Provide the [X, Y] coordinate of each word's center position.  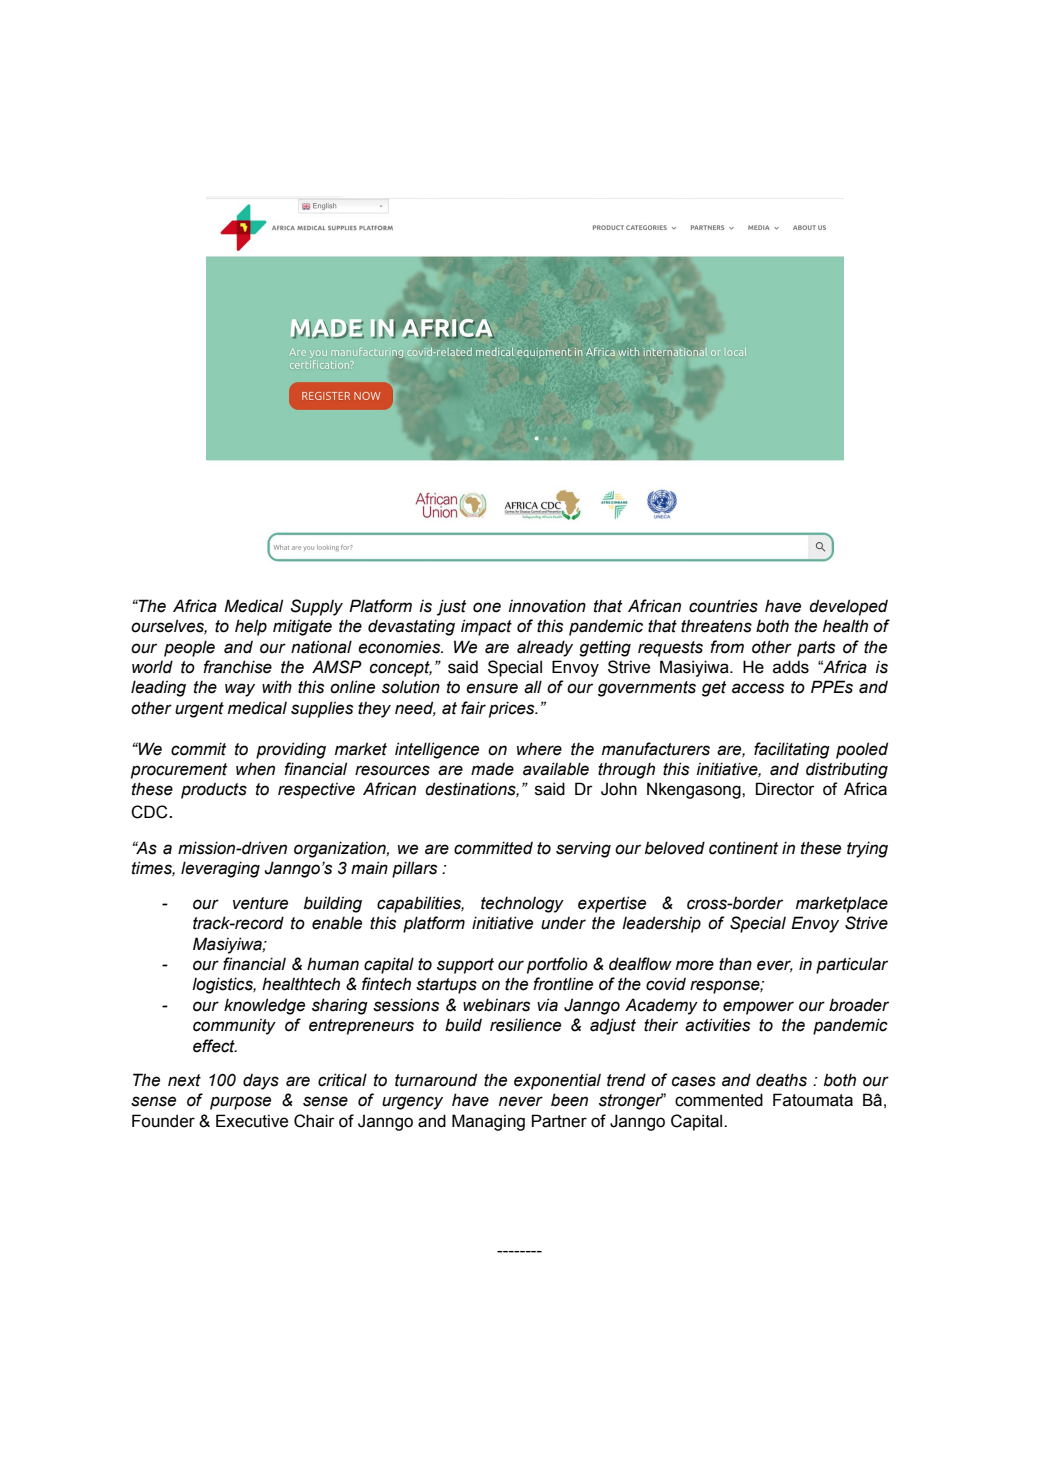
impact [486, 627]
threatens [716, 626]
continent [743, 848]
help [251, 627]
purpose [240, 1103]
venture [260, 903]
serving [583, 849]
